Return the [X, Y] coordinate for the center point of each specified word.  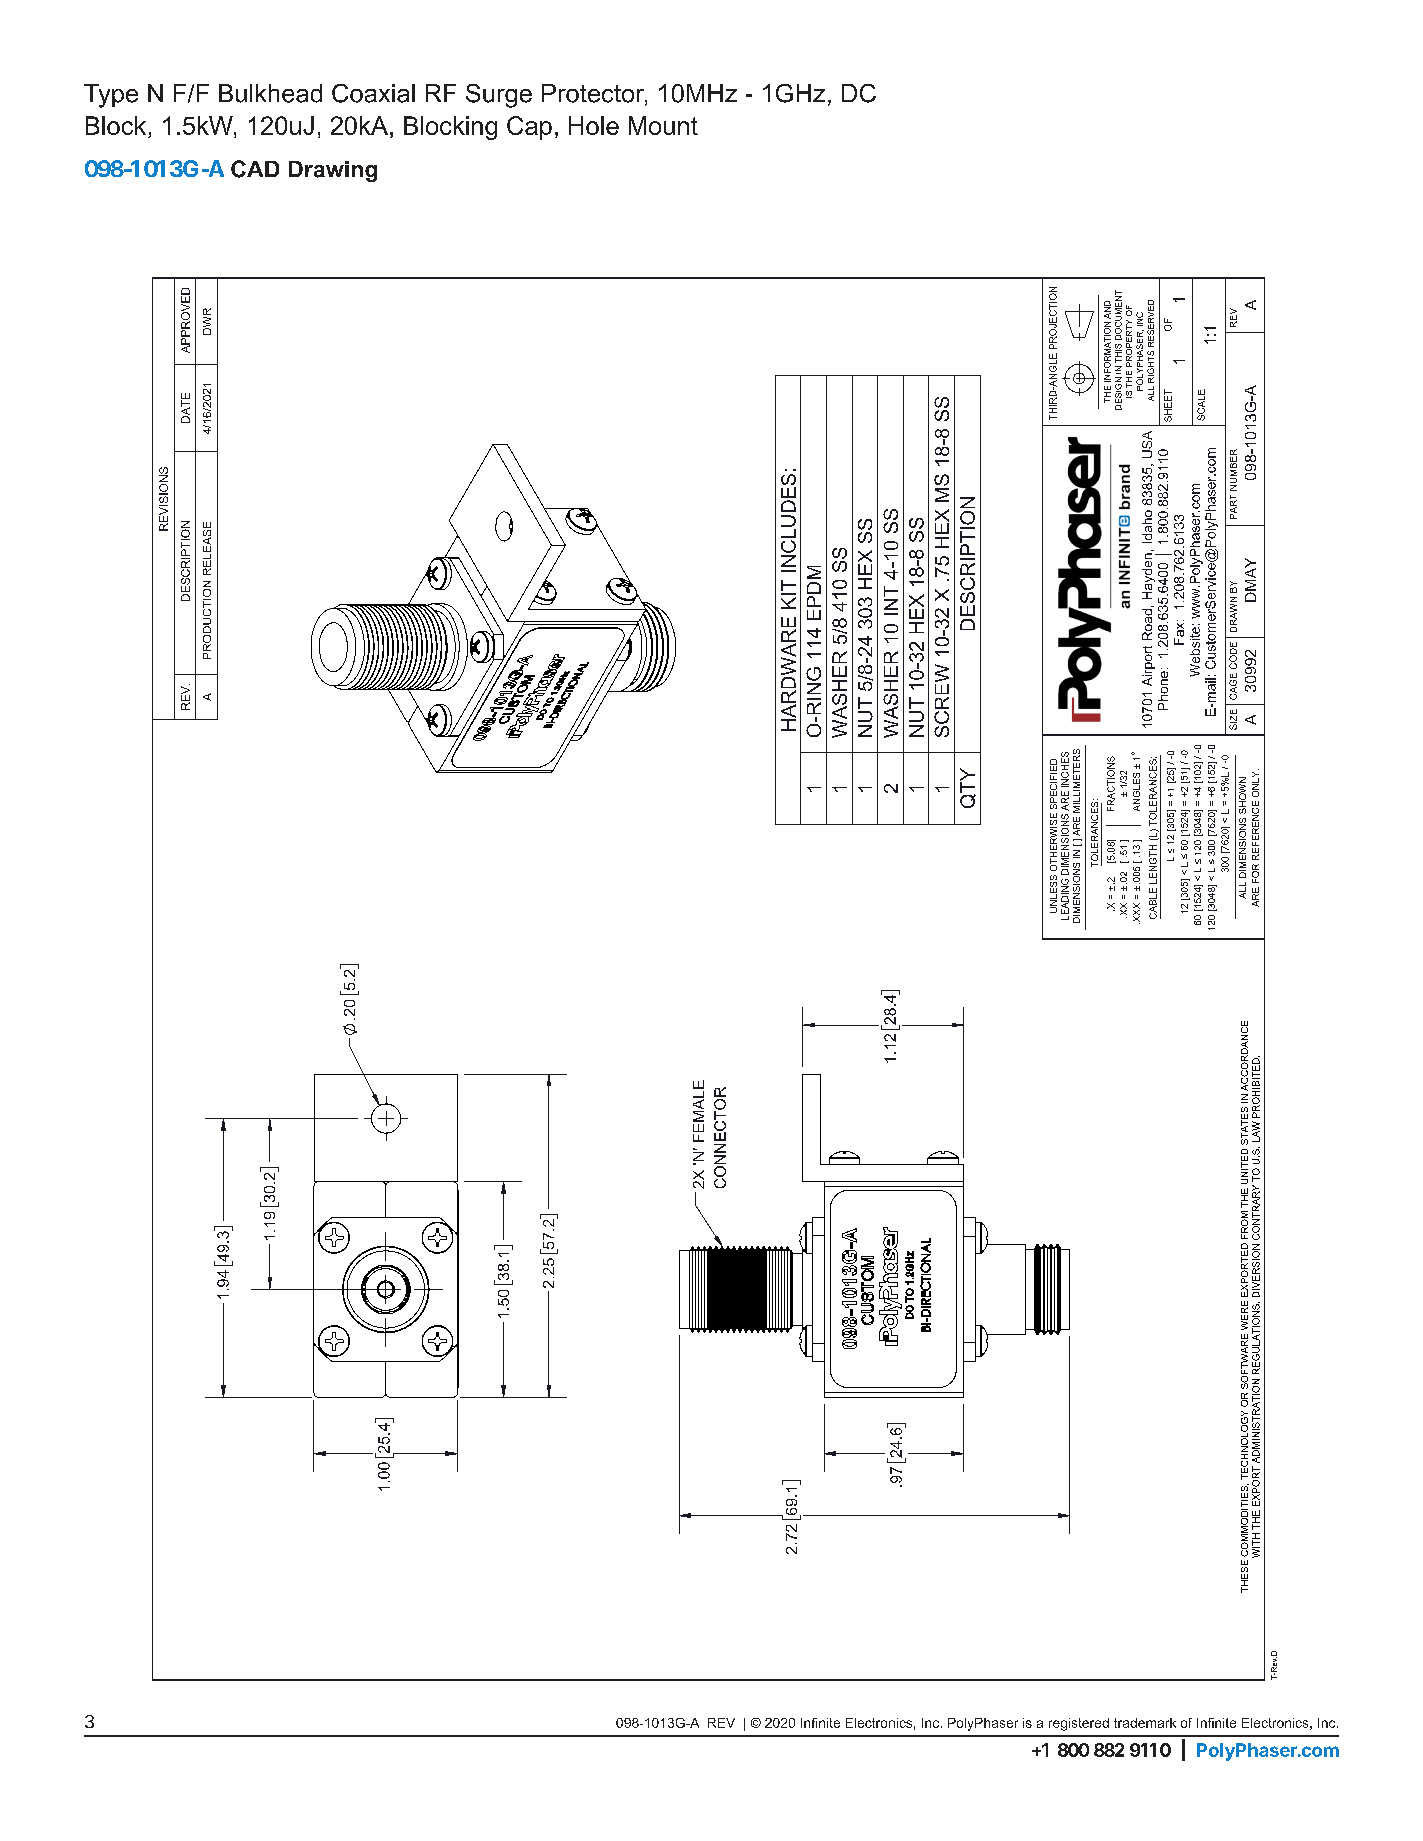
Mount [663, 125]
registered [1079, 1724]
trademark [1145, 1723]
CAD [255, 169]
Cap [529, 128]
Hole [594, 125]
